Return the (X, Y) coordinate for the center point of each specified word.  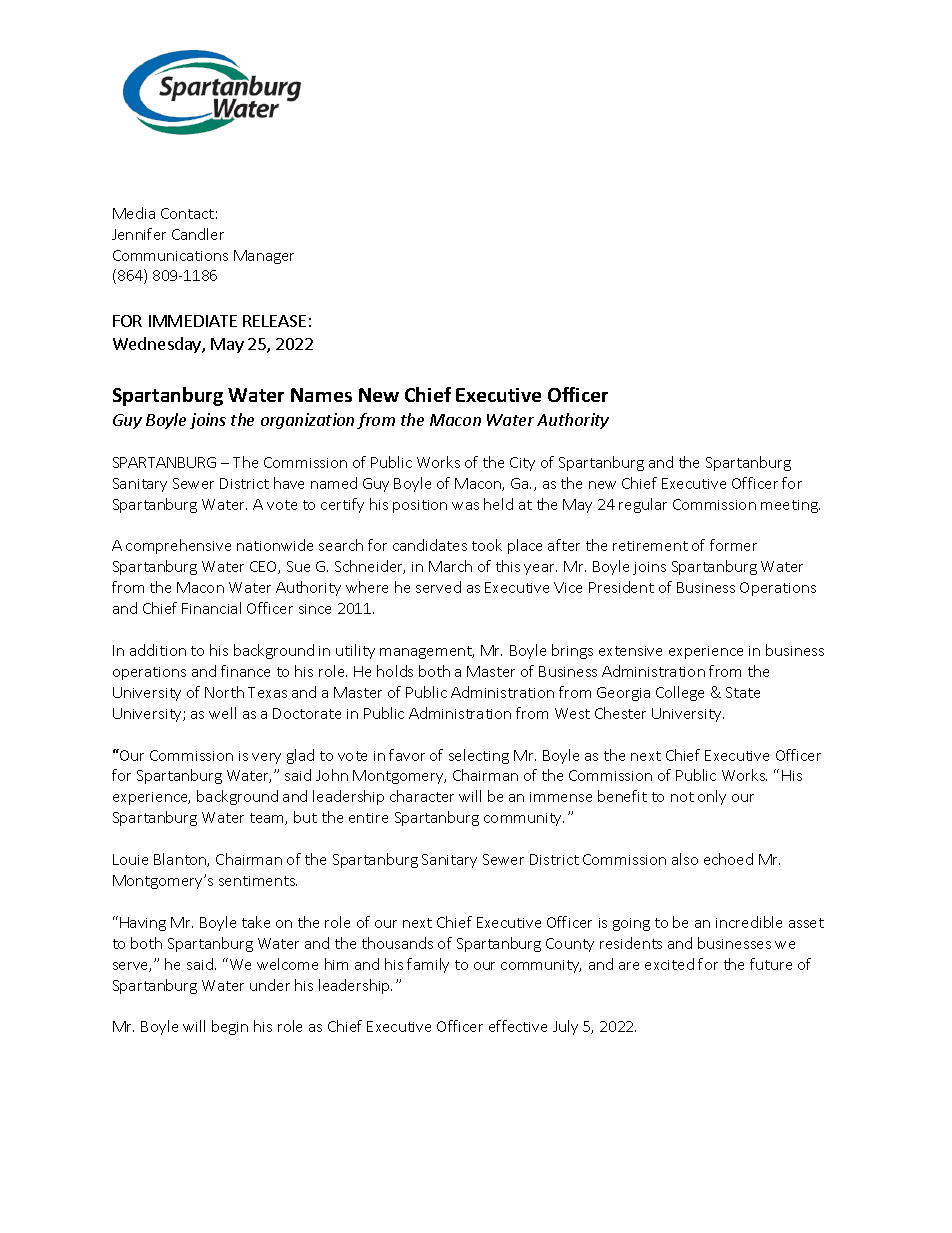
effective (518, 1026)
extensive (630, 651)
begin (230, 1027)
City (522, 464)
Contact (187, 213)
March (450, 566)
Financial (211, 608)
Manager (264, 257)
